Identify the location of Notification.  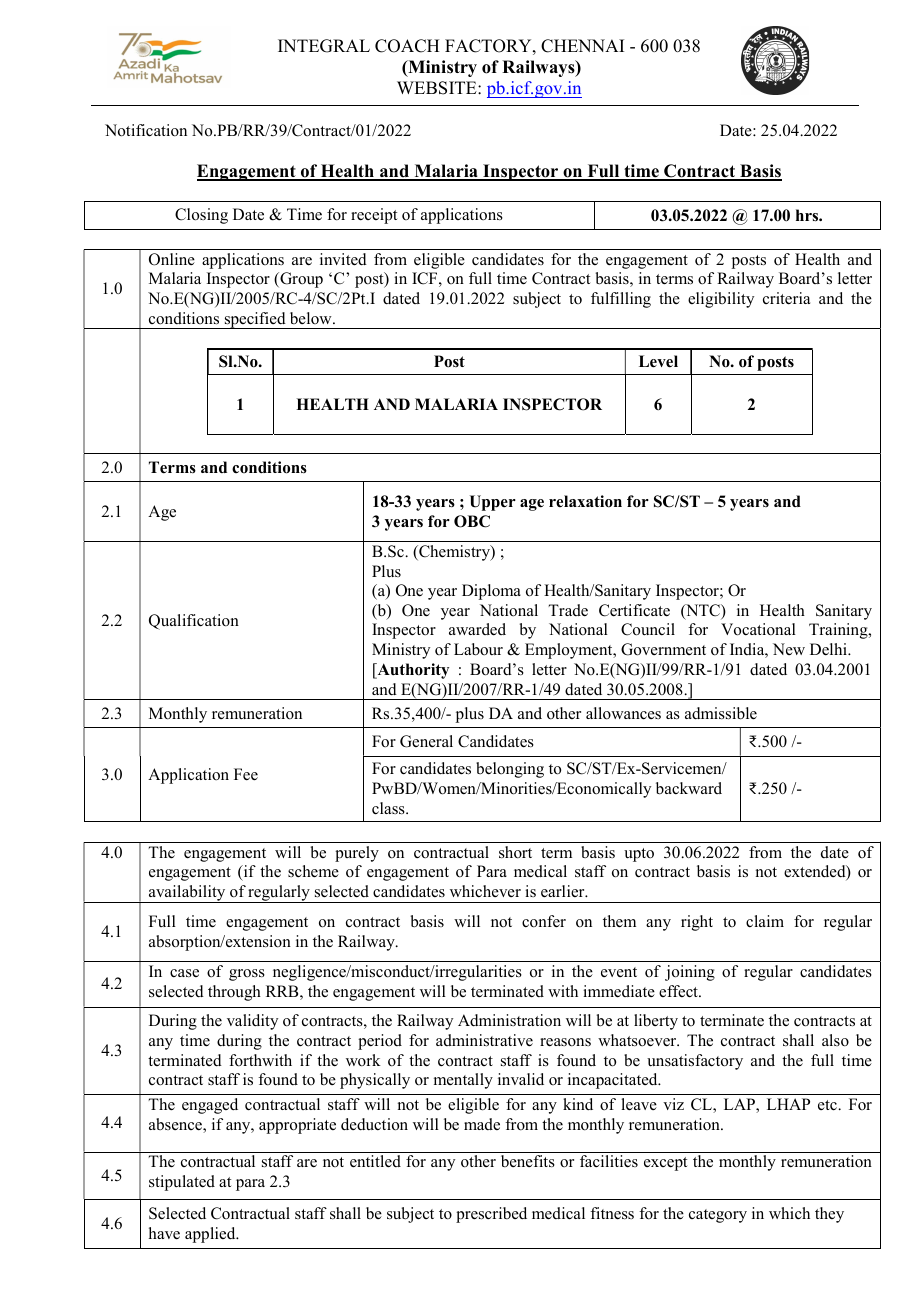
(146, 130).
